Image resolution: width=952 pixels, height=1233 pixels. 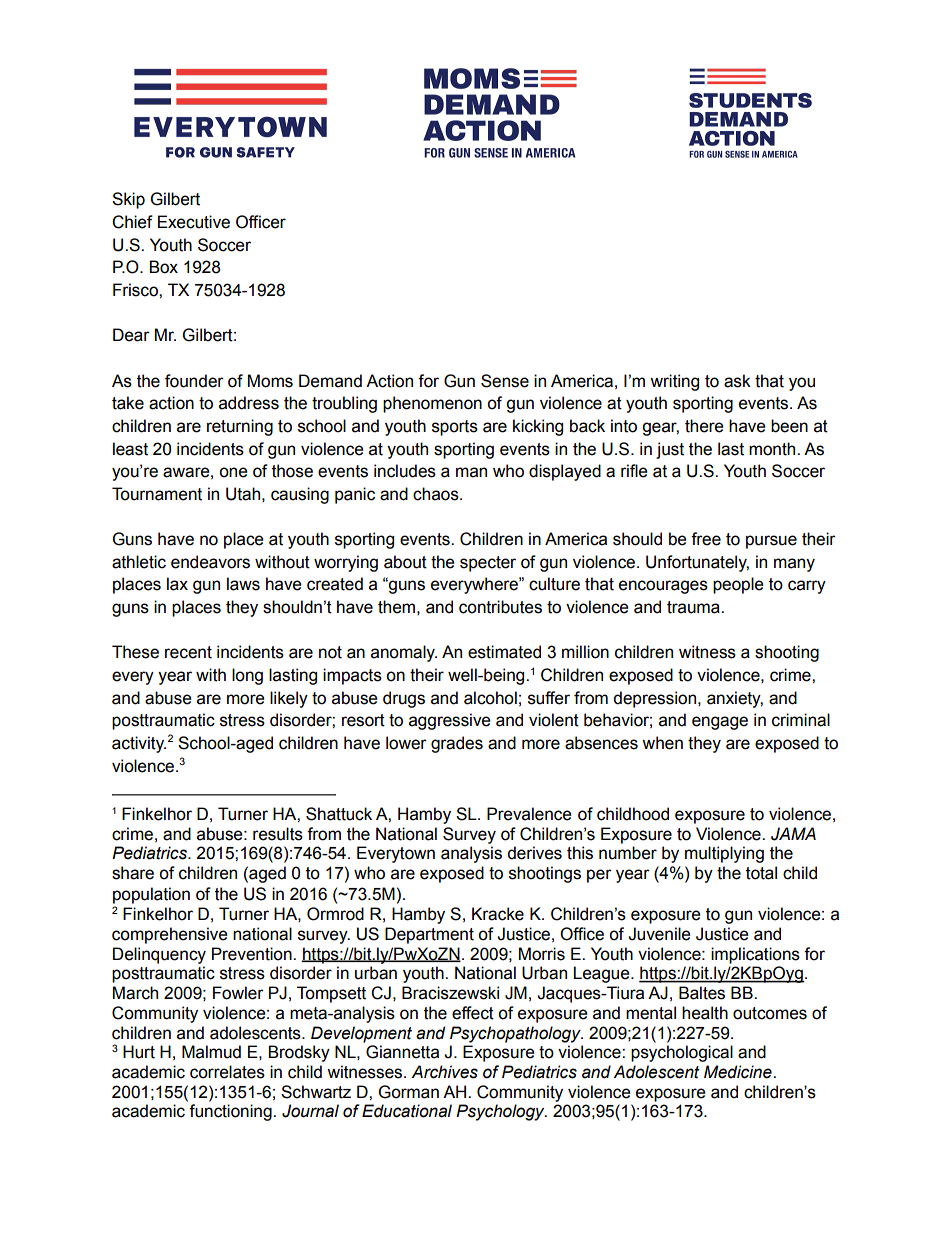 I want to click on correlates, so click(x=227, y=1072).
